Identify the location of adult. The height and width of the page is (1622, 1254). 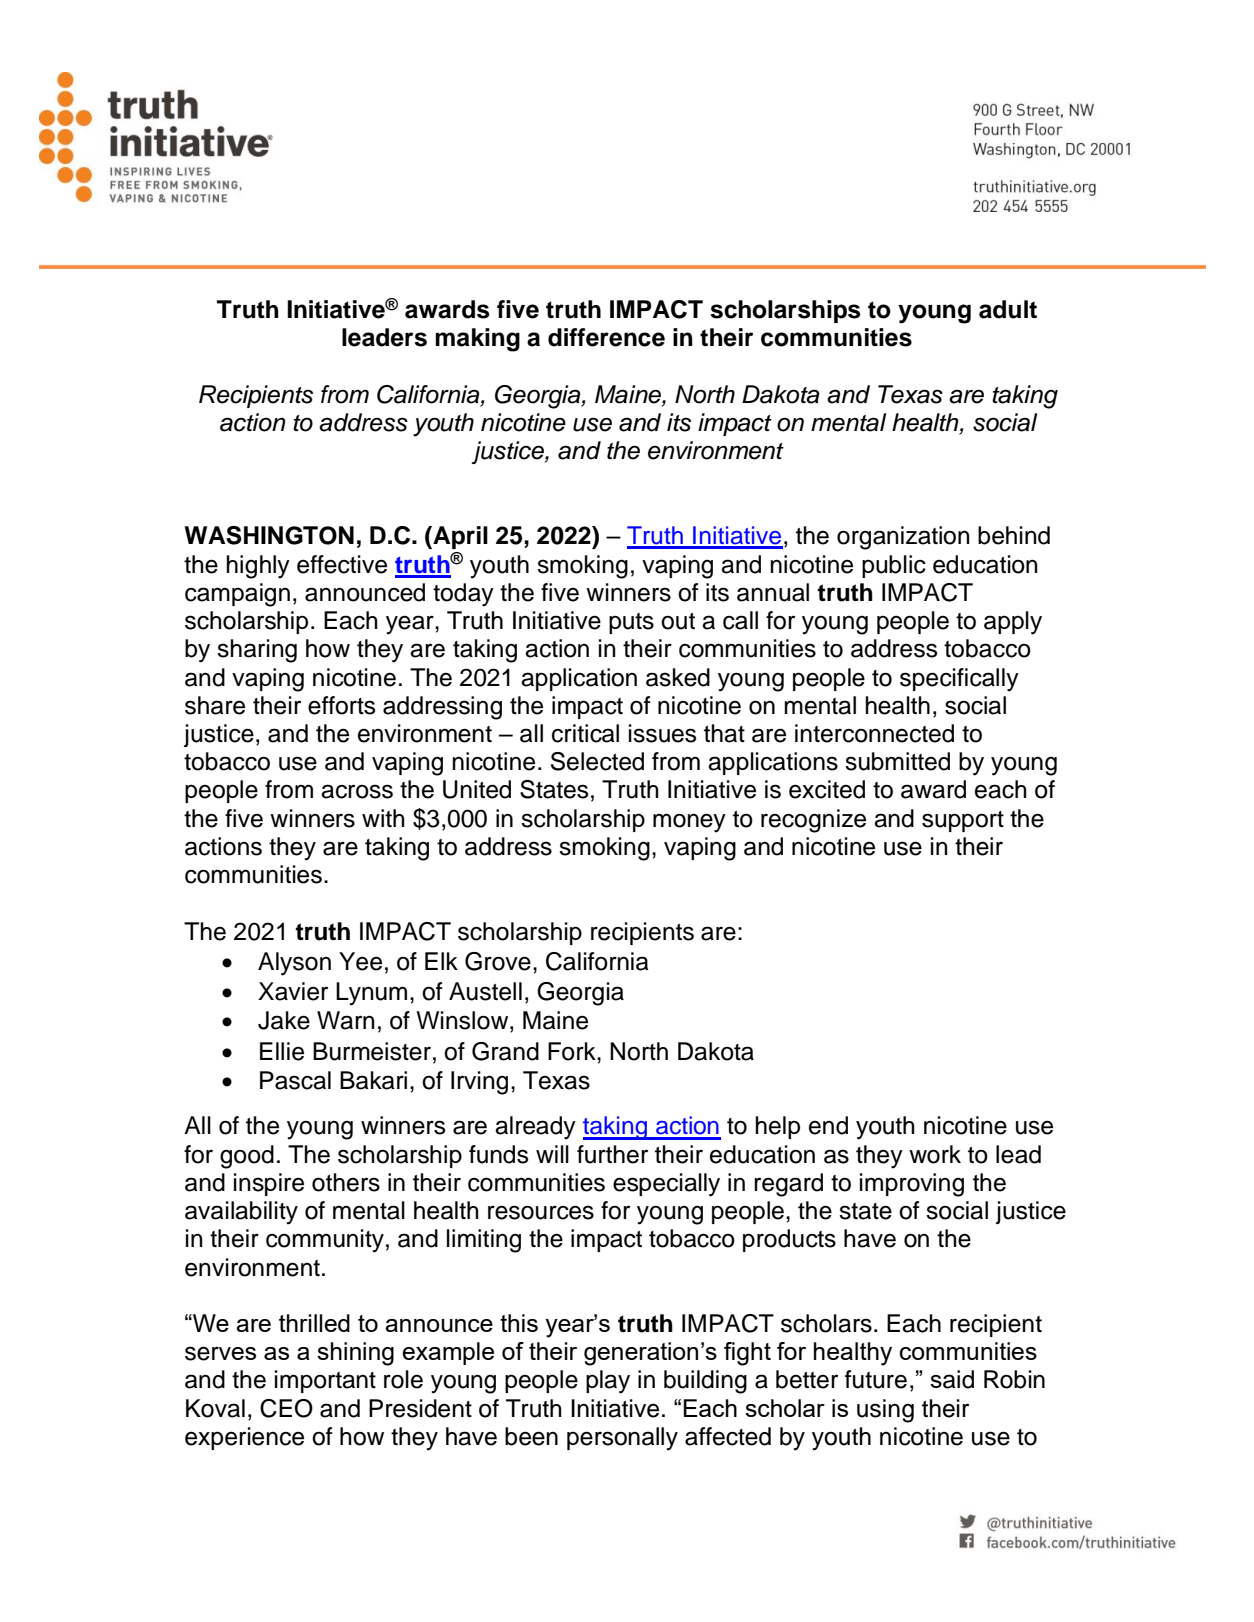
(1008, 309).
